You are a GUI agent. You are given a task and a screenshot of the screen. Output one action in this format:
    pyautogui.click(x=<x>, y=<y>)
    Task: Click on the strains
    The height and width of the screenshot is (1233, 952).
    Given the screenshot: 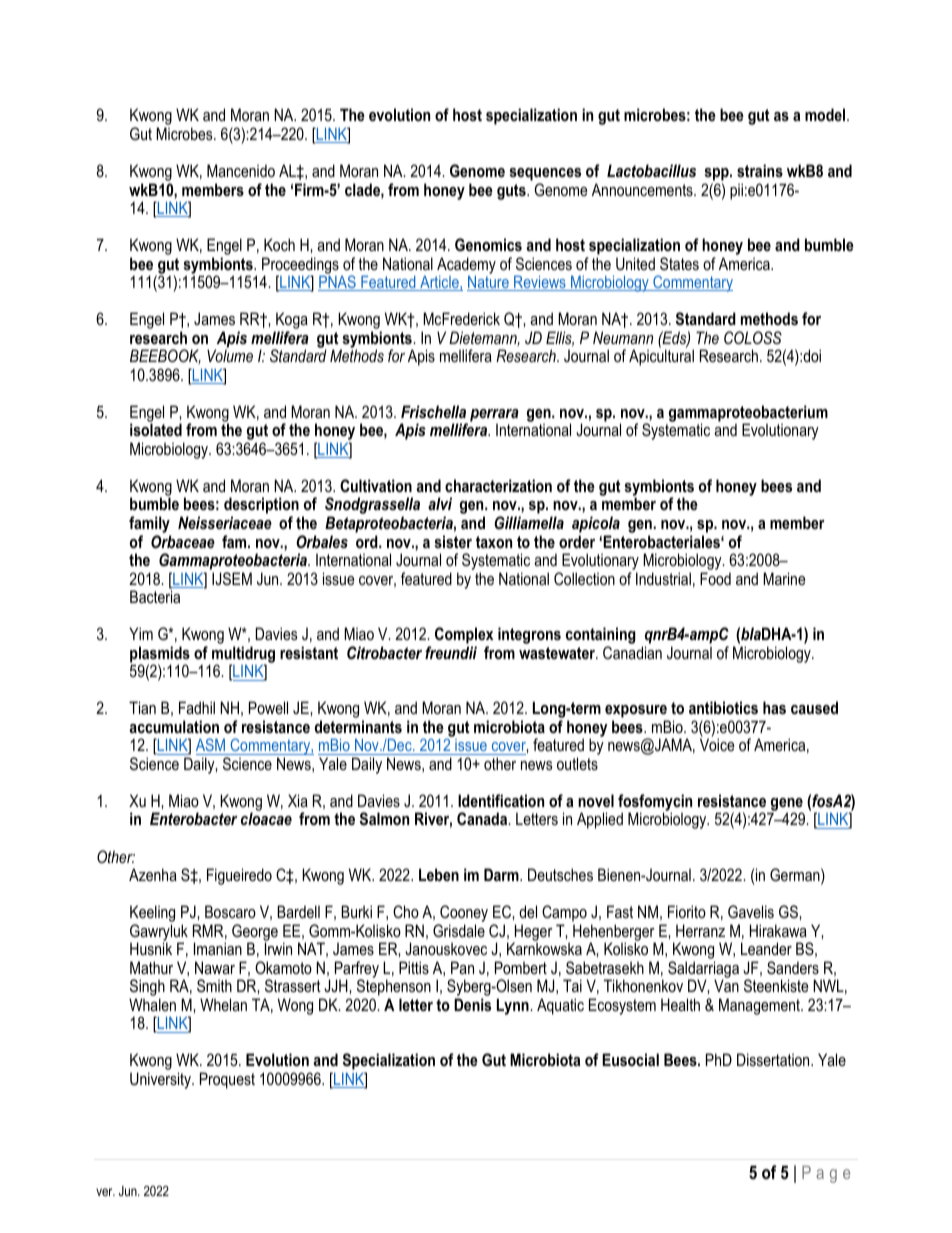 What is the action you would take?
    pyautogui.click(x=760, y=170)
